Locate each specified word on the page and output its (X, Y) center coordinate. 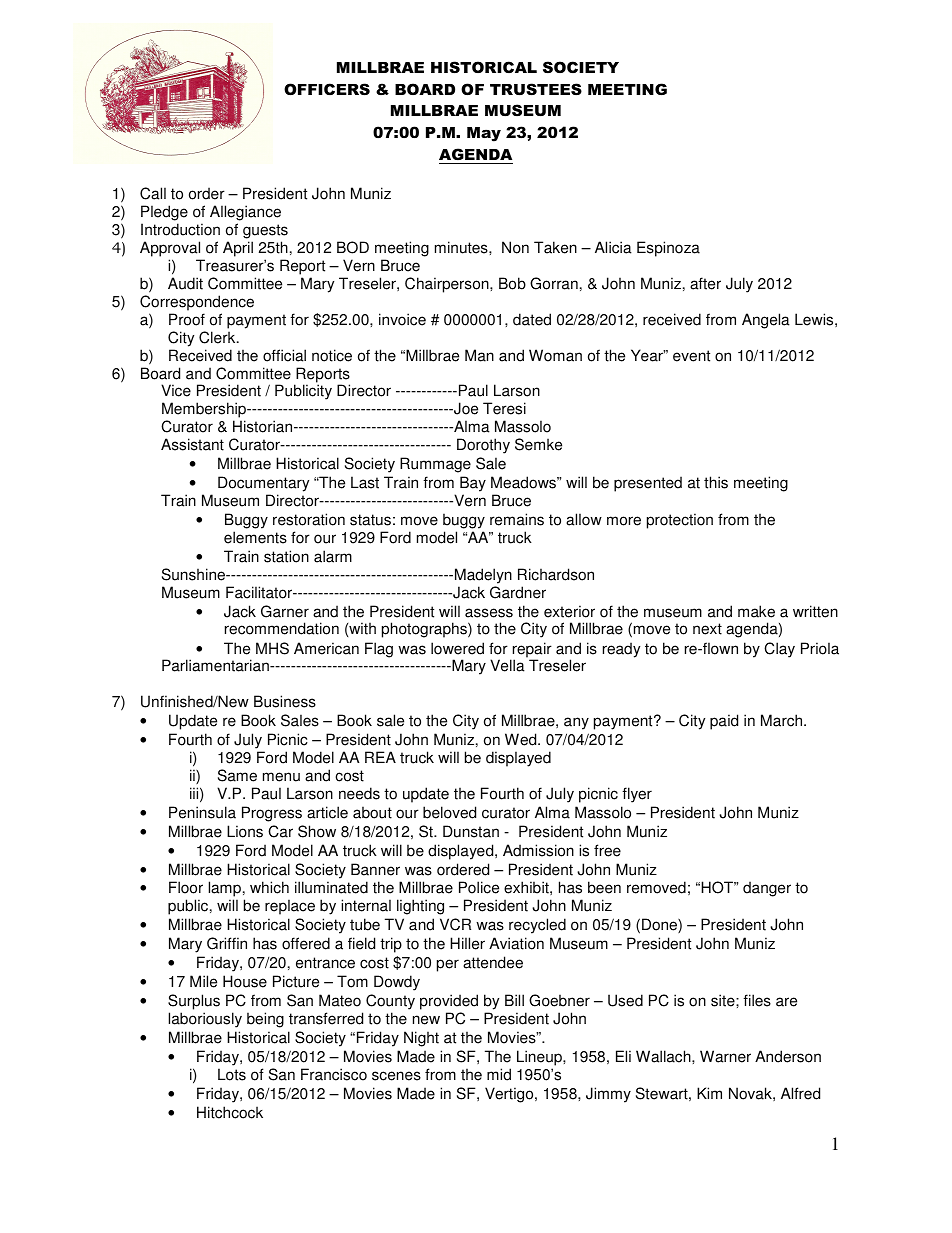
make (756, 611)
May (484, 134)
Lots (232, 1074)
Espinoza (668, 249)
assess (489, 613)
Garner (285, 611)
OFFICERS (327, 89)
